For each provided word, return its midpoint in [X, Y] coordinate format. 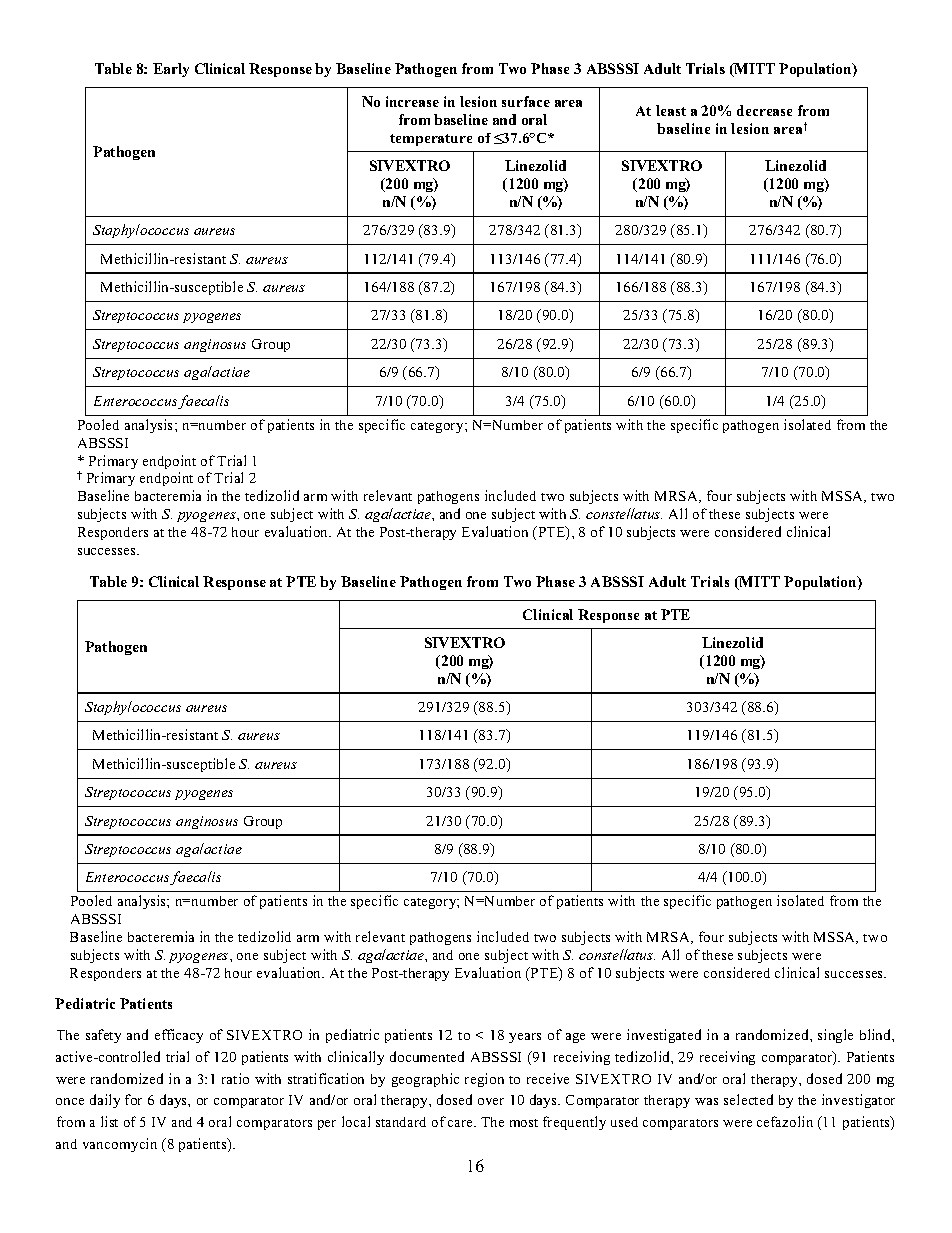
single [835, 1036]
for [133, 1099]
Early [171, 70]
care [462, 1123]
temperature [431, 140]
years [525, 1038]
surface [526, 101]
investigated [664, 1036]
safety [103, 1036]
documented [427, 1056]
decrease [764, 110]
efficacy [179, 1036]
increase [412, 101]
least [671, 110]
